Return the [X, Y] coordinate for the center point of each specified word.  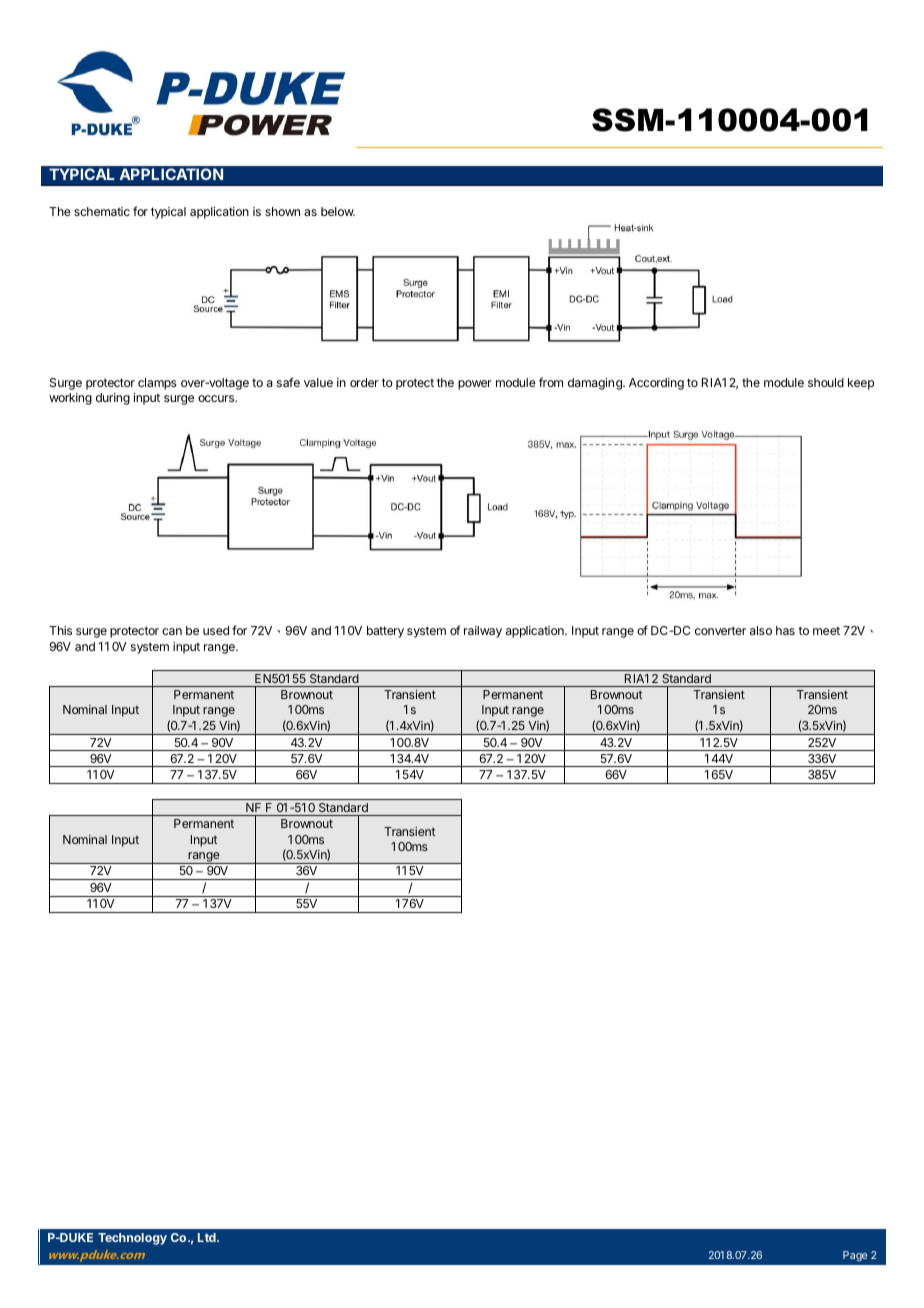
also [761, 630]
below [338, 211]
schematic [102, 211]
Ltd [208, 1237]
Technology [132, 1239]
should [826, 382]
